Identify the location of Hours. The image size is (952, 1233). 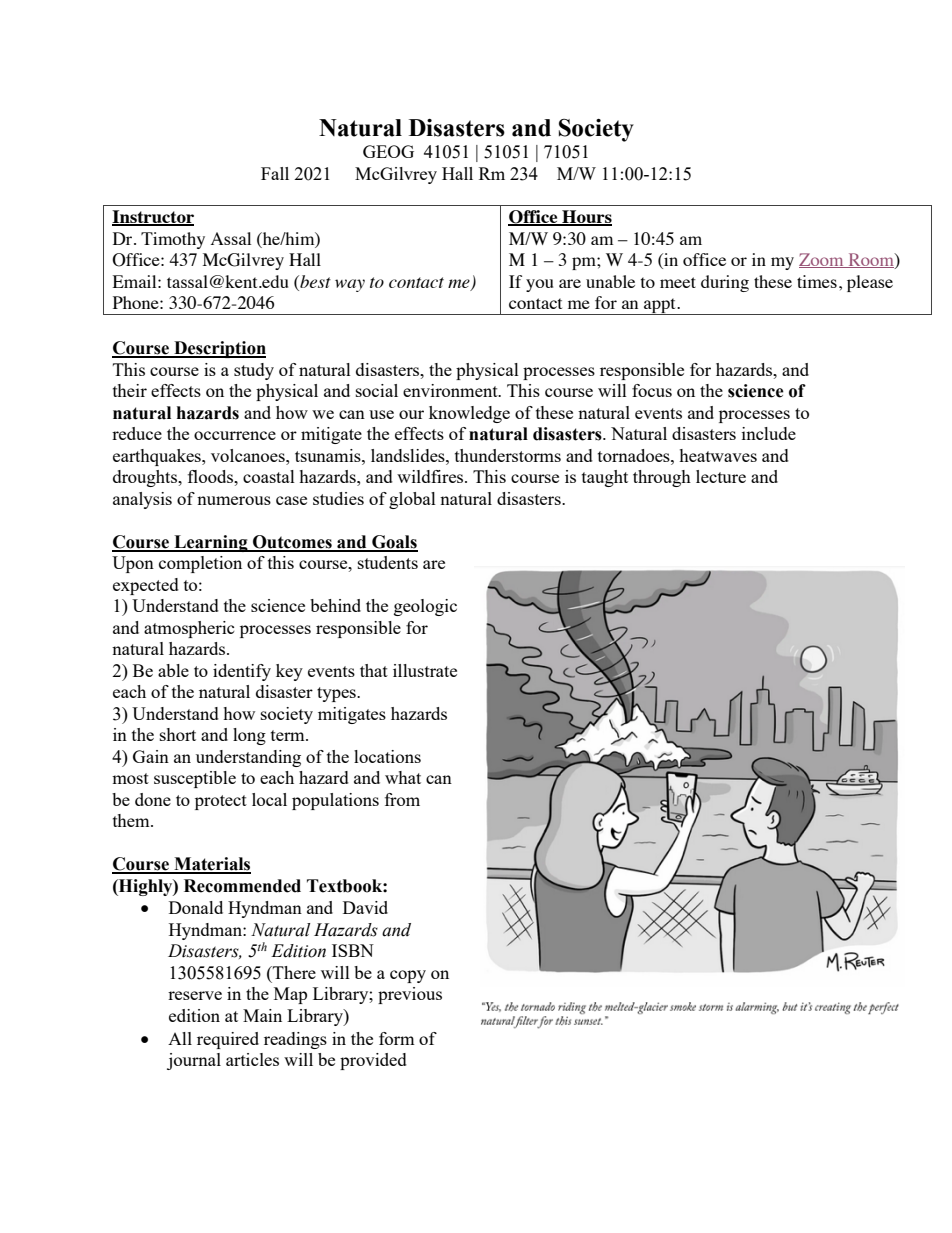
(586, 218).
